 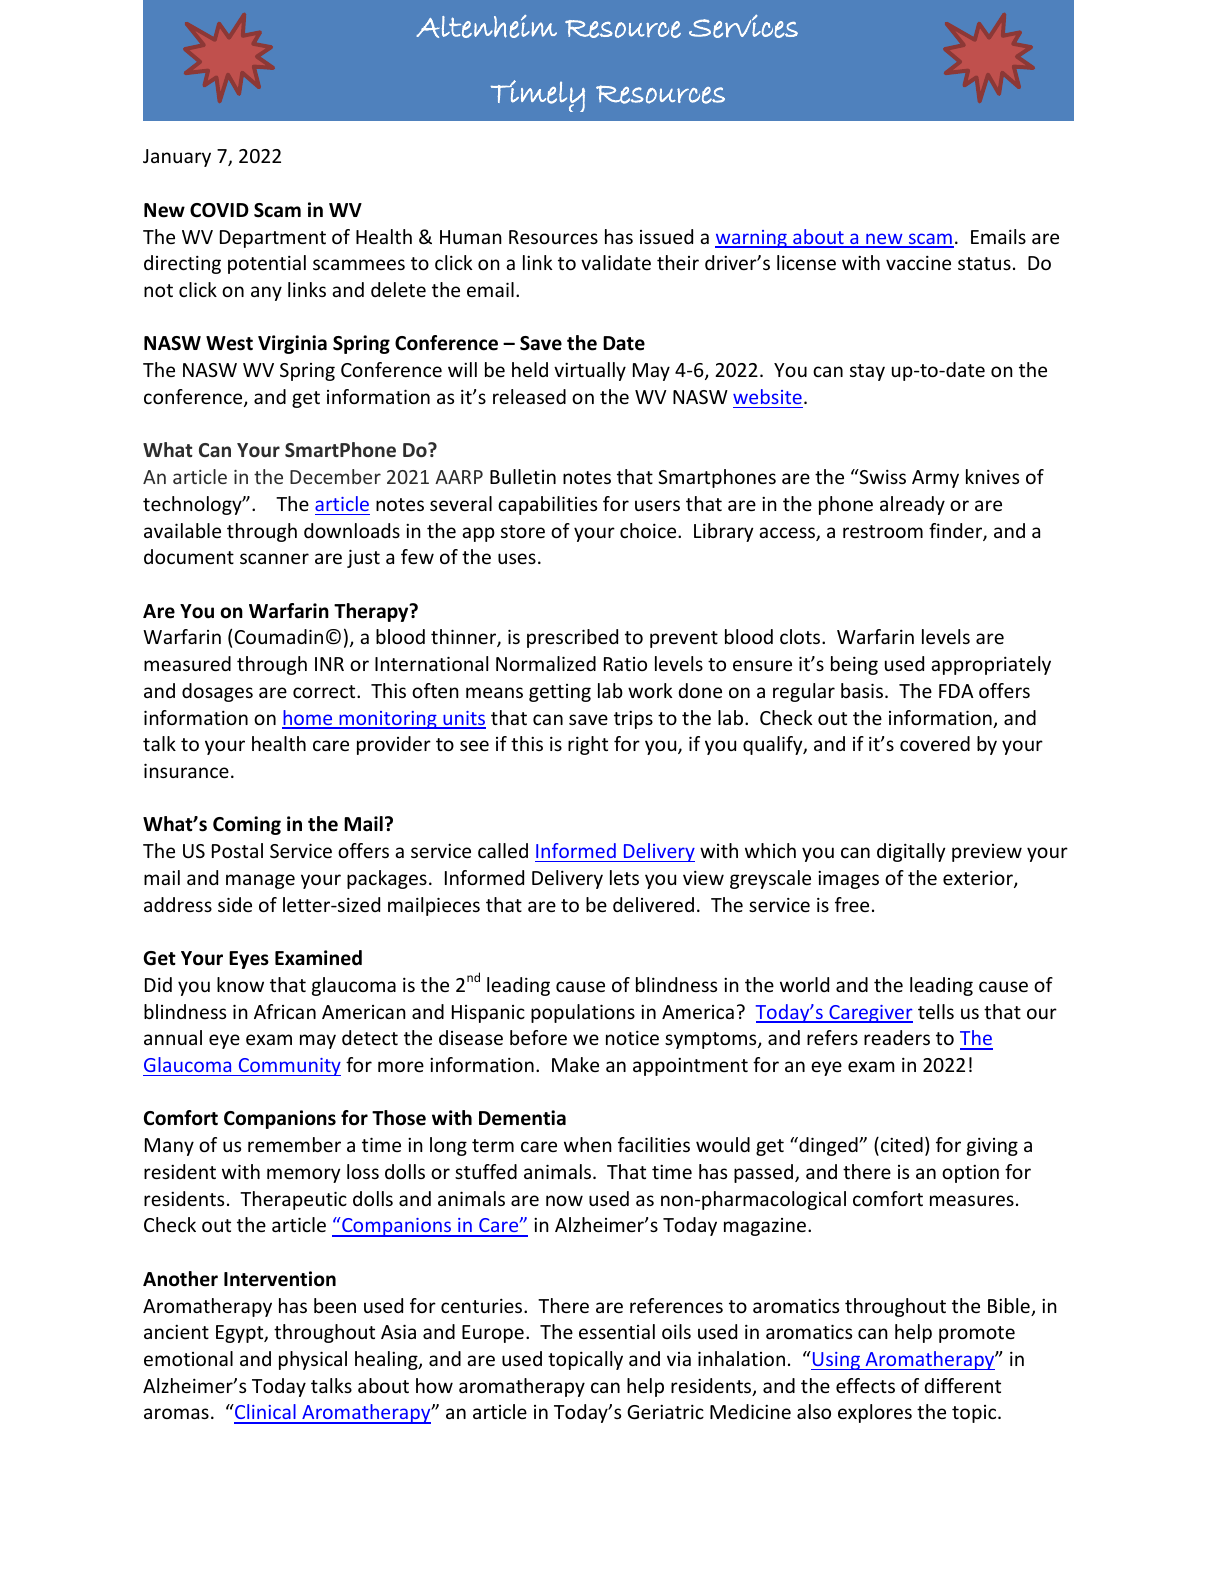 What do you see at coordinates (575, 1064) in the screenshot?
I see `Make` at bounding box center [575, 1064].
